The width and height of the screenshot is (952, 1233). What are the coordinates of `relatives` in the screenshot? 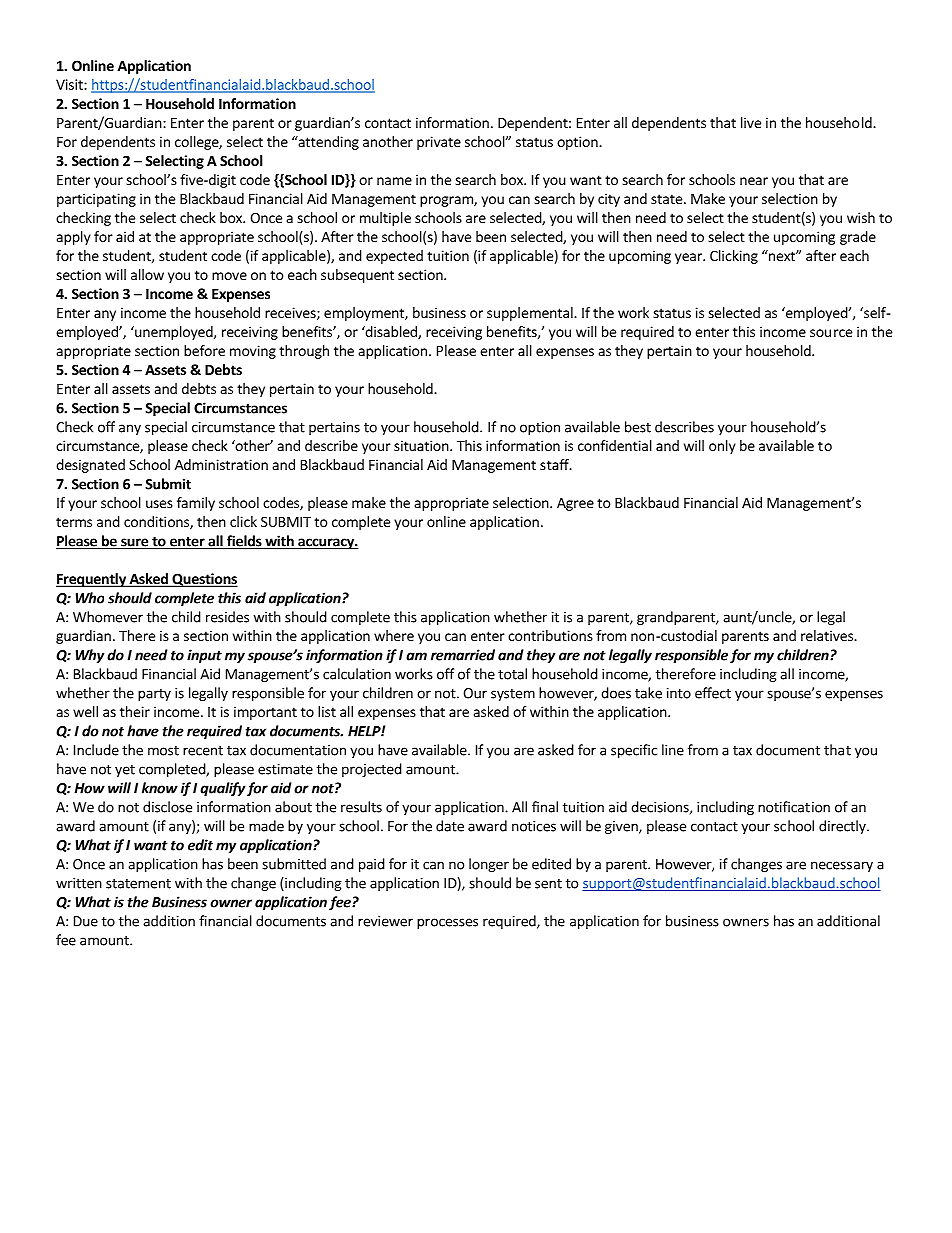 It's located at (828, 635).
